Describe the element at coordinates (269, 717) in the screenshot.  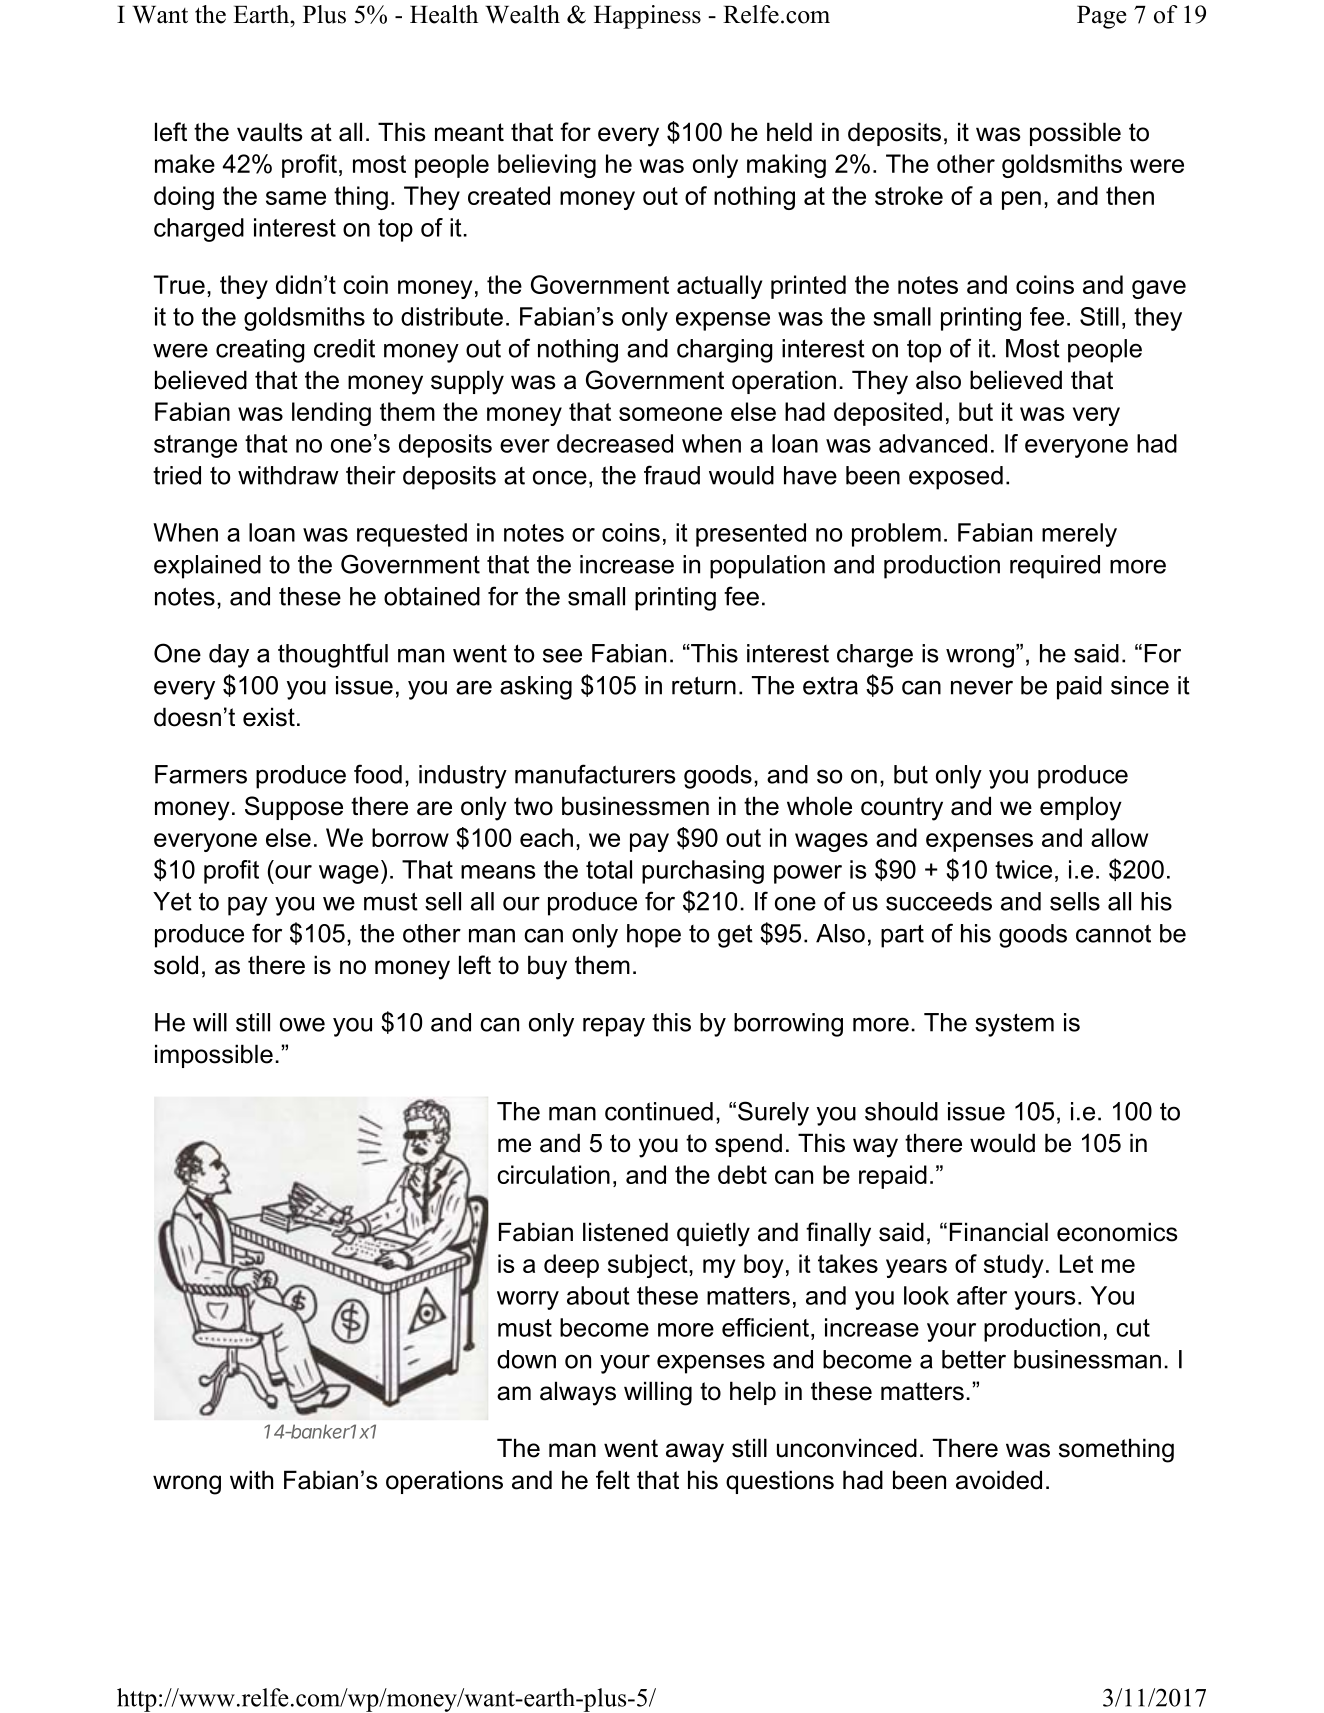
I see `exist` at that location.
